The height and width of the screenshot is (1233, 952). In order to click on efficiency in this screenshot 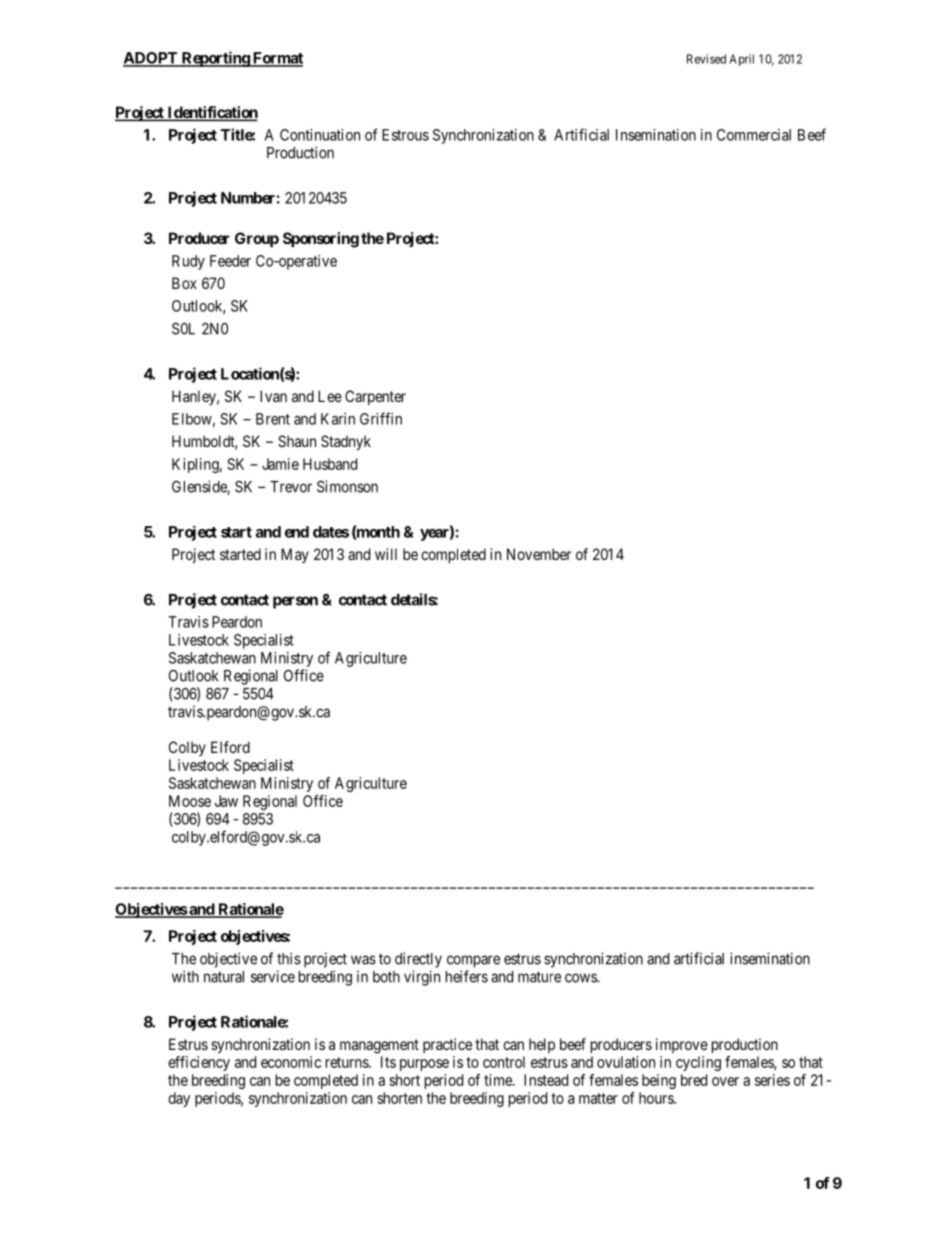, I will do `click(199, 1063)`.
